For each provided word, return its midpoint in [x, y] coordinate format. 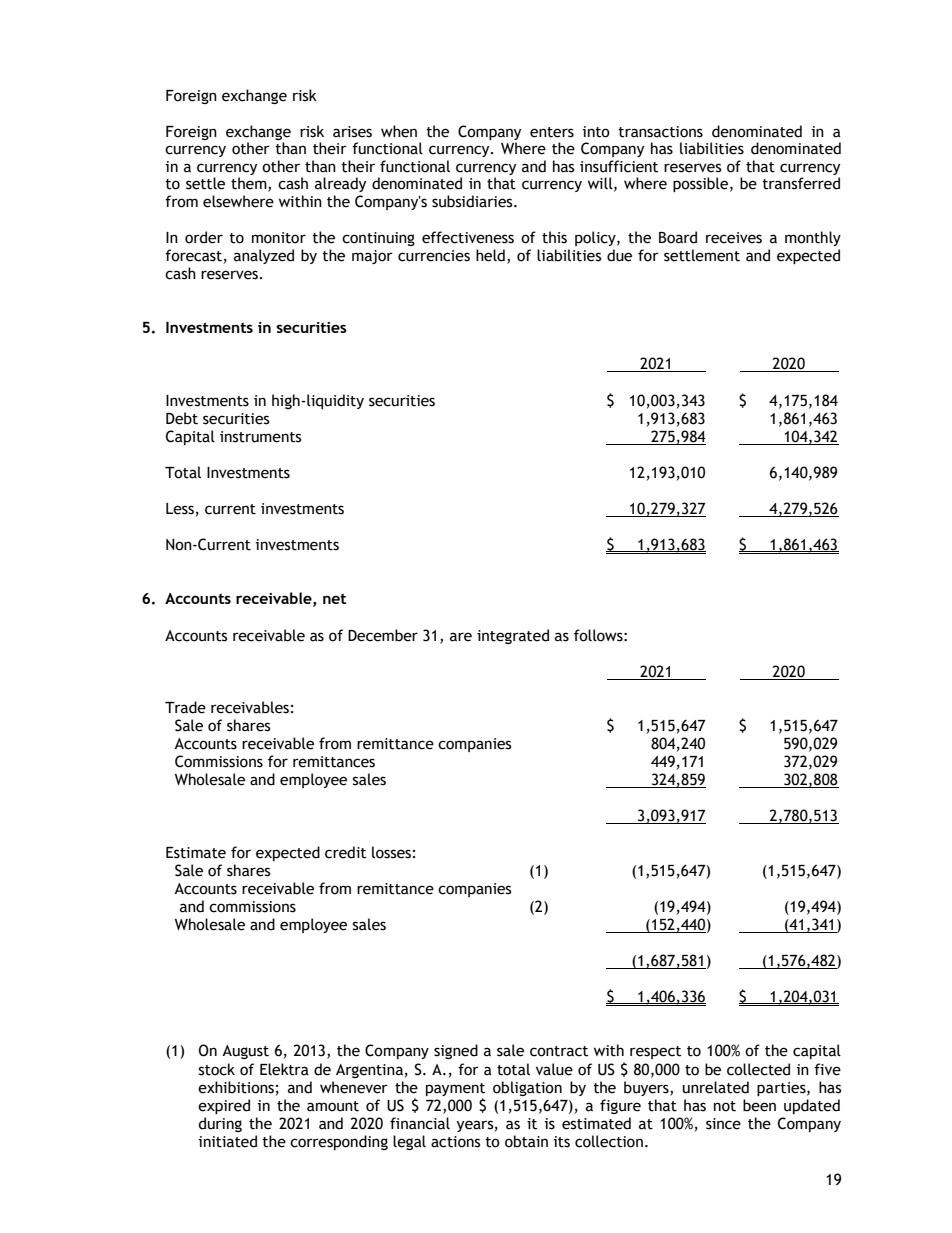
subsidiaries [473, 201]
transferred [801, 183]
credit [345, 852]
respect [655, 1052]
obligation [527, 1088]
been [759, 1105]
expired [224, 1106]
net [334, 599]
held [490, 255]
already [340, 184]
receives [734, 238]
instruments [260, 437]
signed [456, 1051]
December [383, 635]
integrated [513, 636]
